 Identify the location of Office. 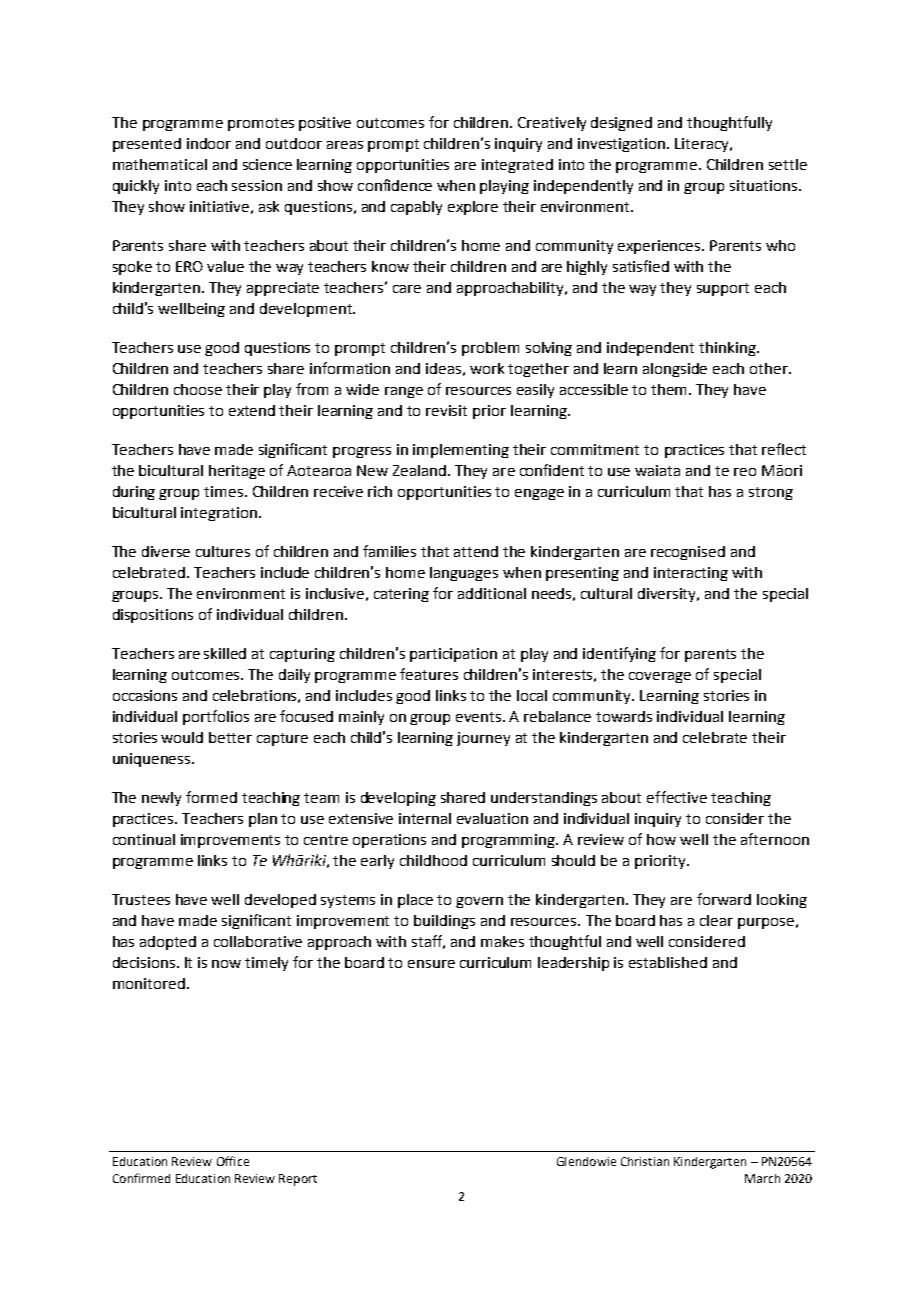
(233, 1161).
